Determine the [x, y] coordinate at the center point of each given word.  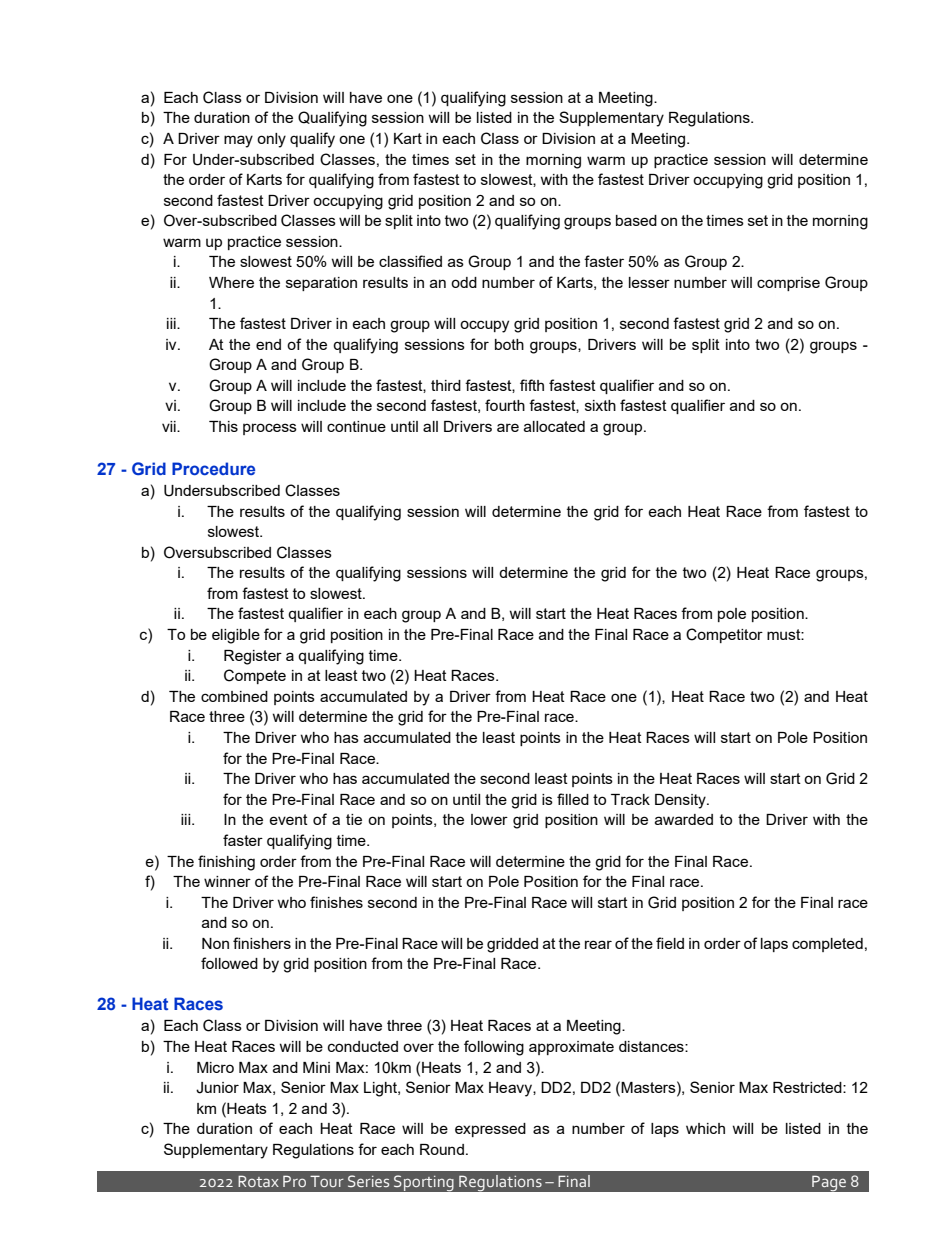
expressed [490, 1130]
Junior [217, 1088]
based [636, 220]
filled [573, 799]
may [238, 141]
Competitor [724, 635]
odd [464, 282]
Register [253, 657]
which [705, 1128]
